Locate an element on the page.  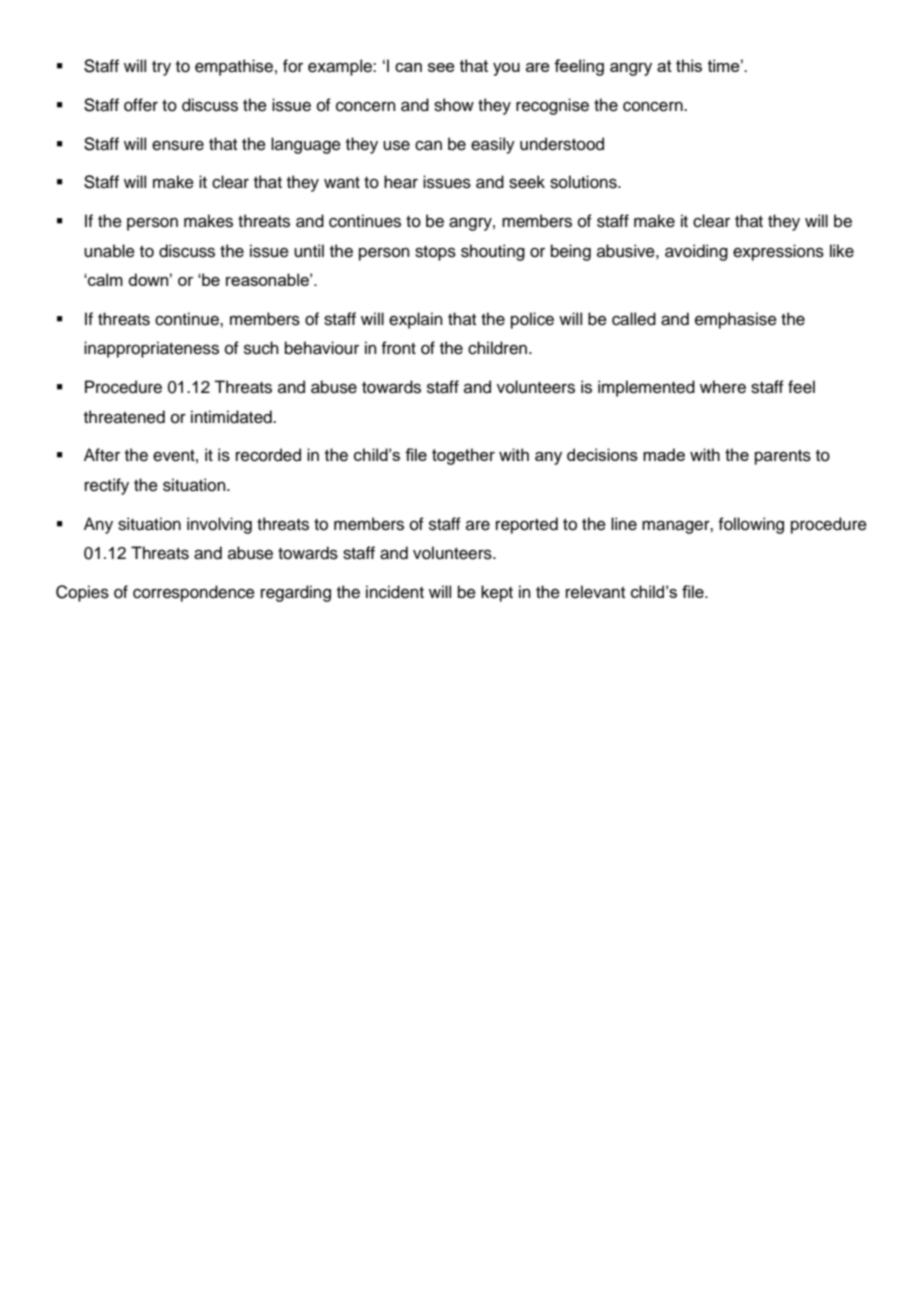
recognise is located at coordinates (552, 106).
